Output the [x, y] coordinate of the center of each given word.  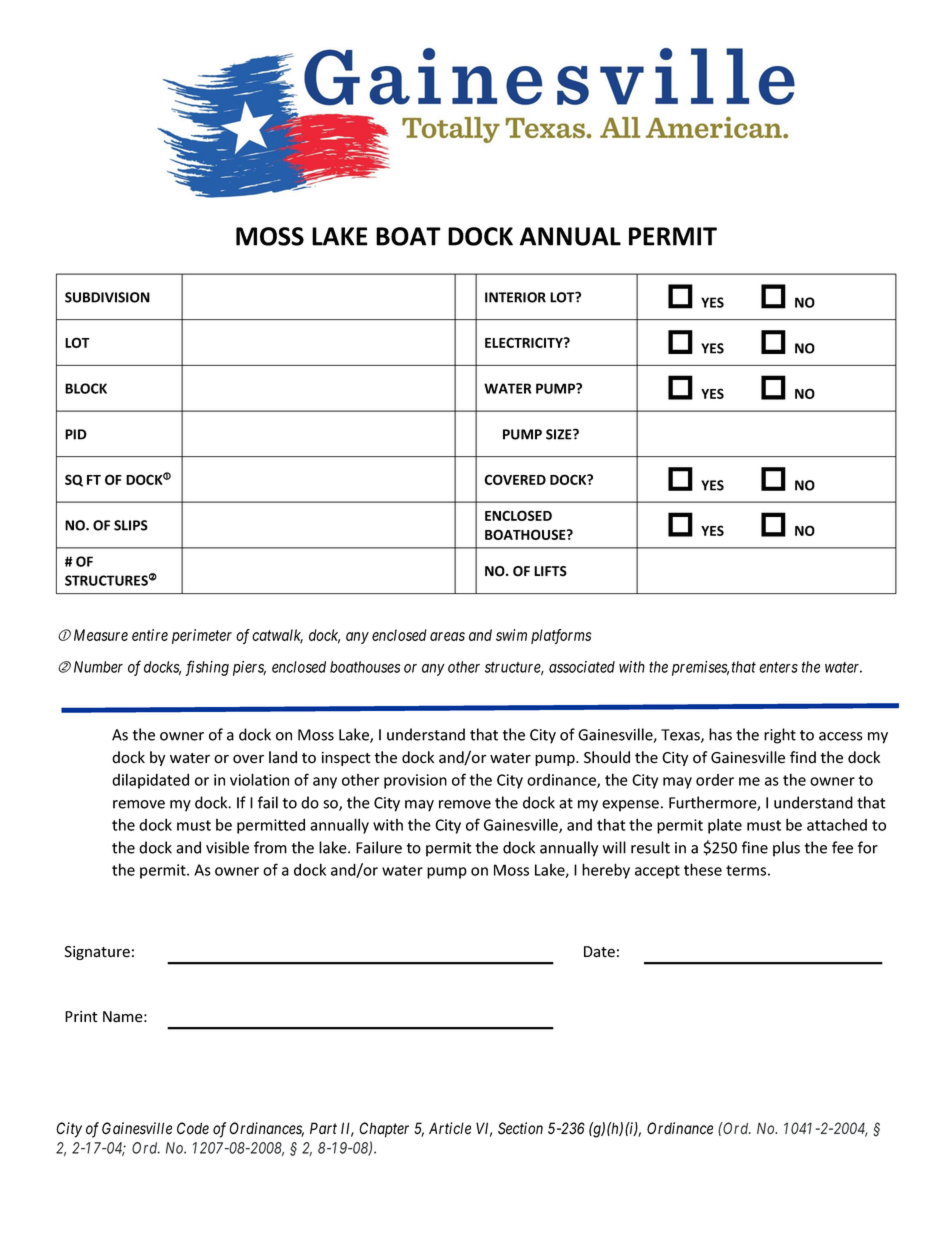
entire [150, 635]
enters [778, 667]
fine [755, 847]
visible [227, 847]
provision [415, 781]
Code [193, 1128]
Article [450, 1128]
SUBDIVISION [107, 297]
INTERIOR [515, 297]
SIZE [560, 434]
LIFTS [550, 571]
